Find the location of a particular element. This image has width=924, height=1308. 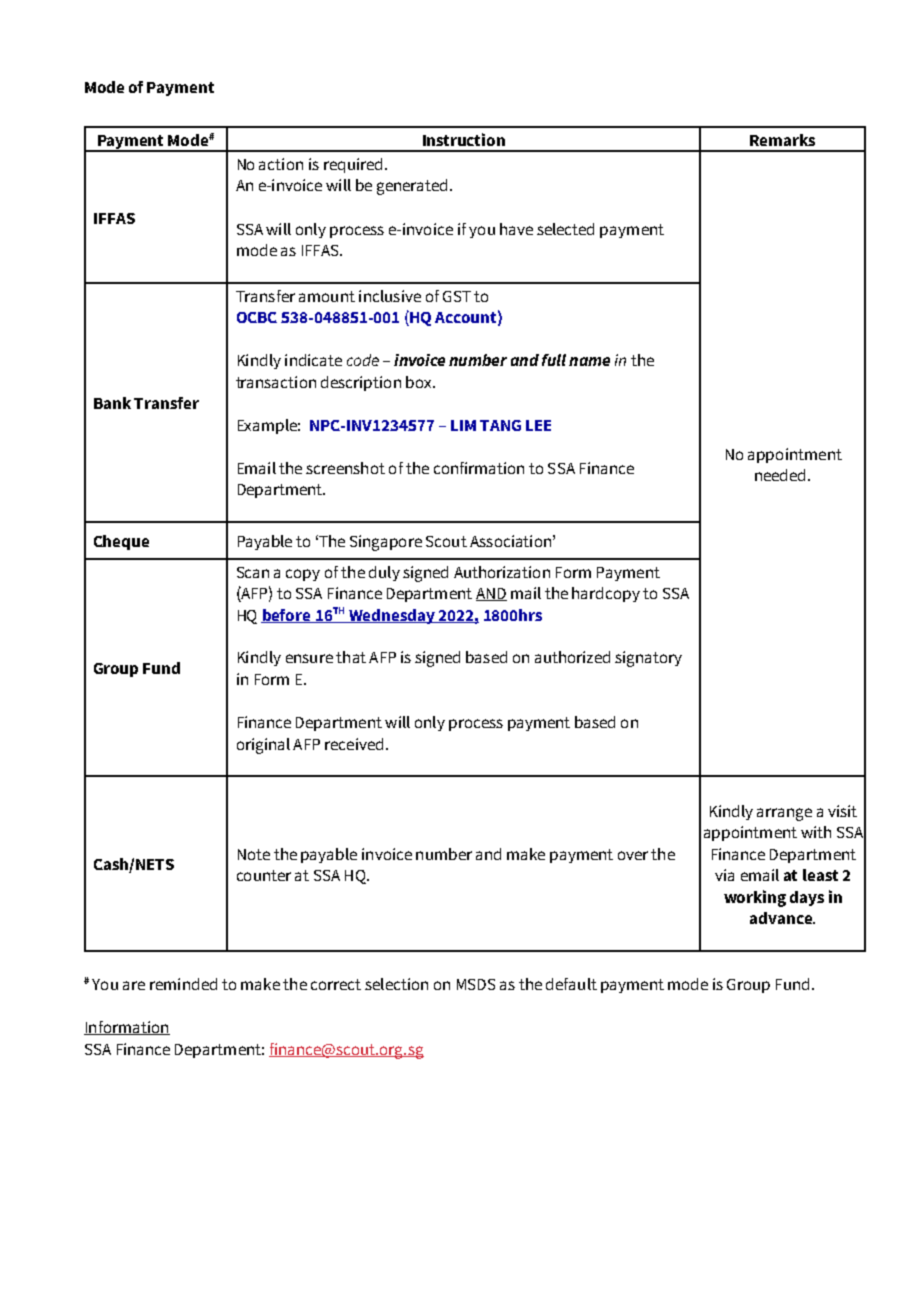

reminded is located at coordinates (183, 984).
